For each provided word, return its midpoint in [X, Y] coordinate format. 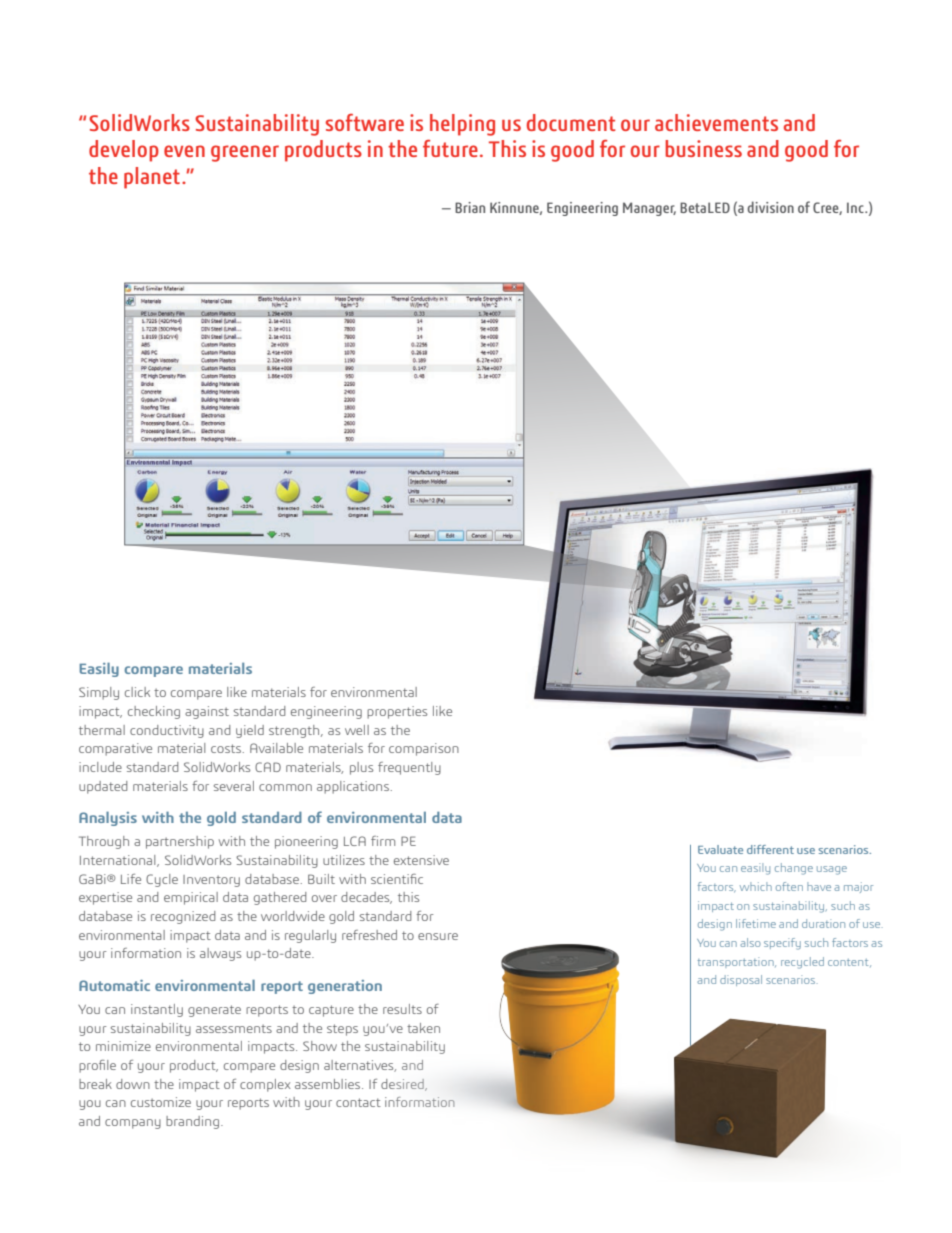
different [770, 849]
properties [397, 712]
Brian [470, 207]
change [794, 869]
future [450, 148]
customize [161, 1102]
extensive [421, 860]
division [770, 207]
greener [245, 153]
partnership [180, 842]
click [137, 692]
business [703, 148]
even [184, 151]
